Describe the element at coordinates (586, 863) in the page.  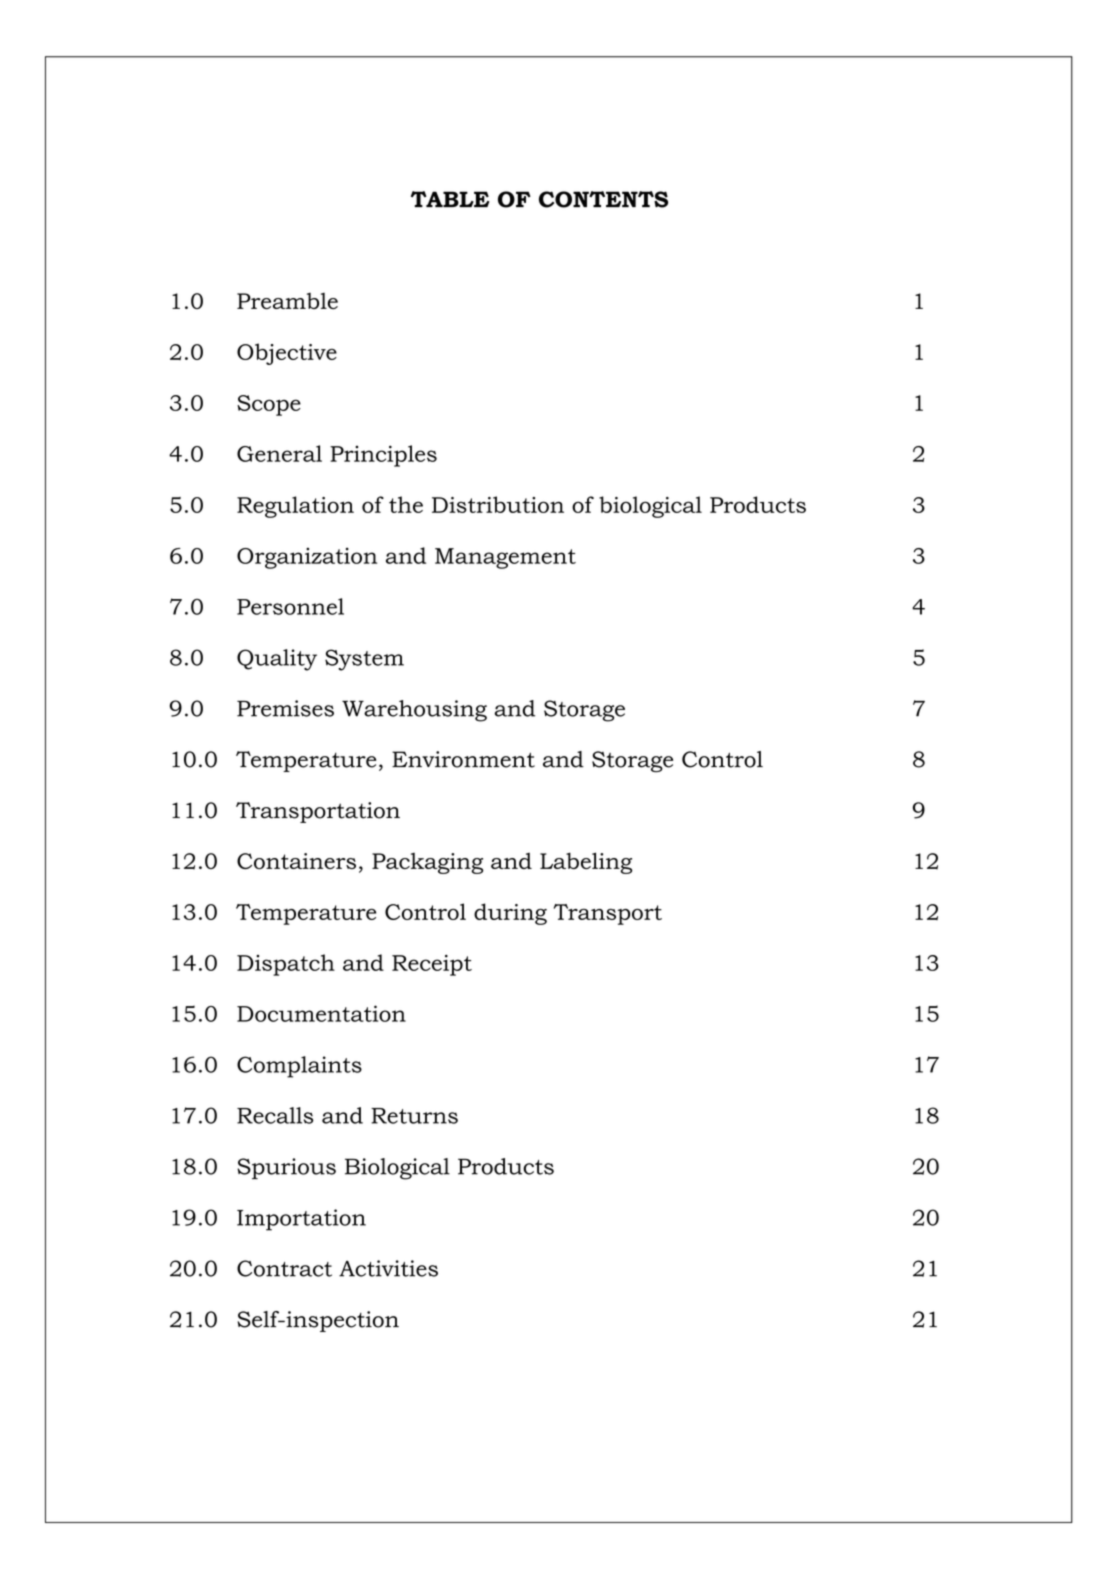
I see `Labeling` at that location.
